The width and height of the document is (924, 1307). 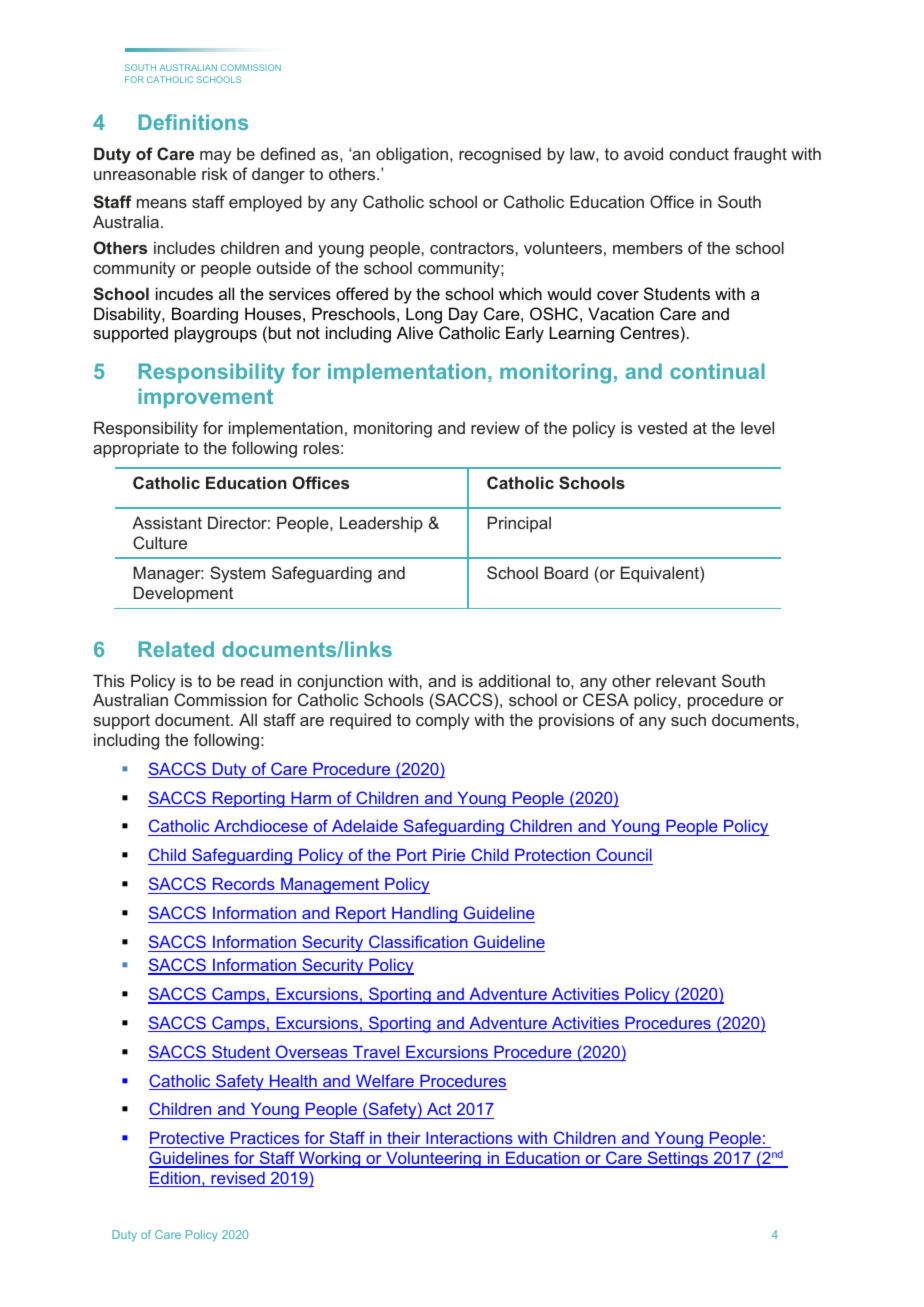 What do you see at coordinates (188, 1140) in the document?
I see `Protective` at bounding box center [188, 1140].
